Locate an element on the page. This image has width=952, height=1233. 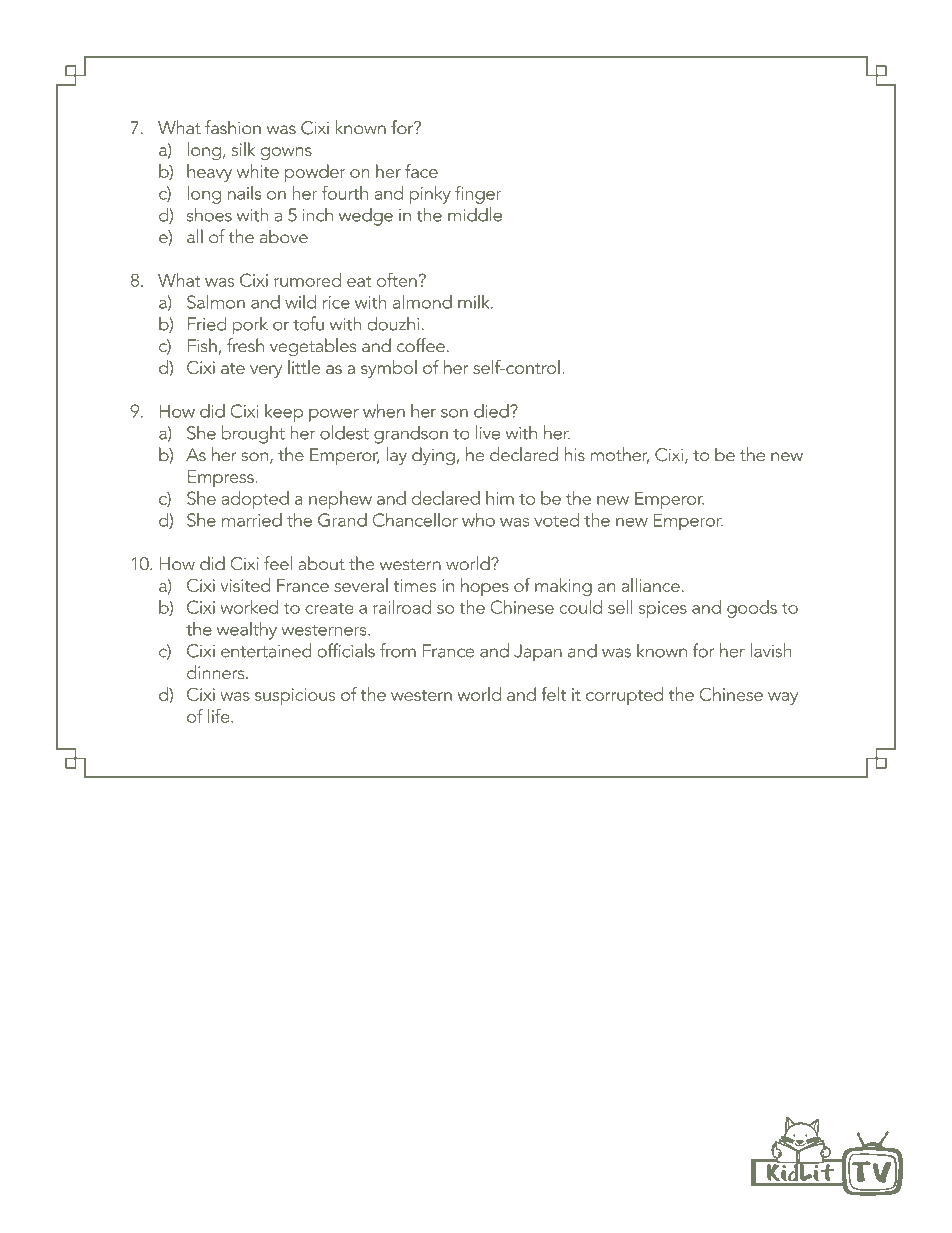
gowns is located at coordinates (286, 153).
